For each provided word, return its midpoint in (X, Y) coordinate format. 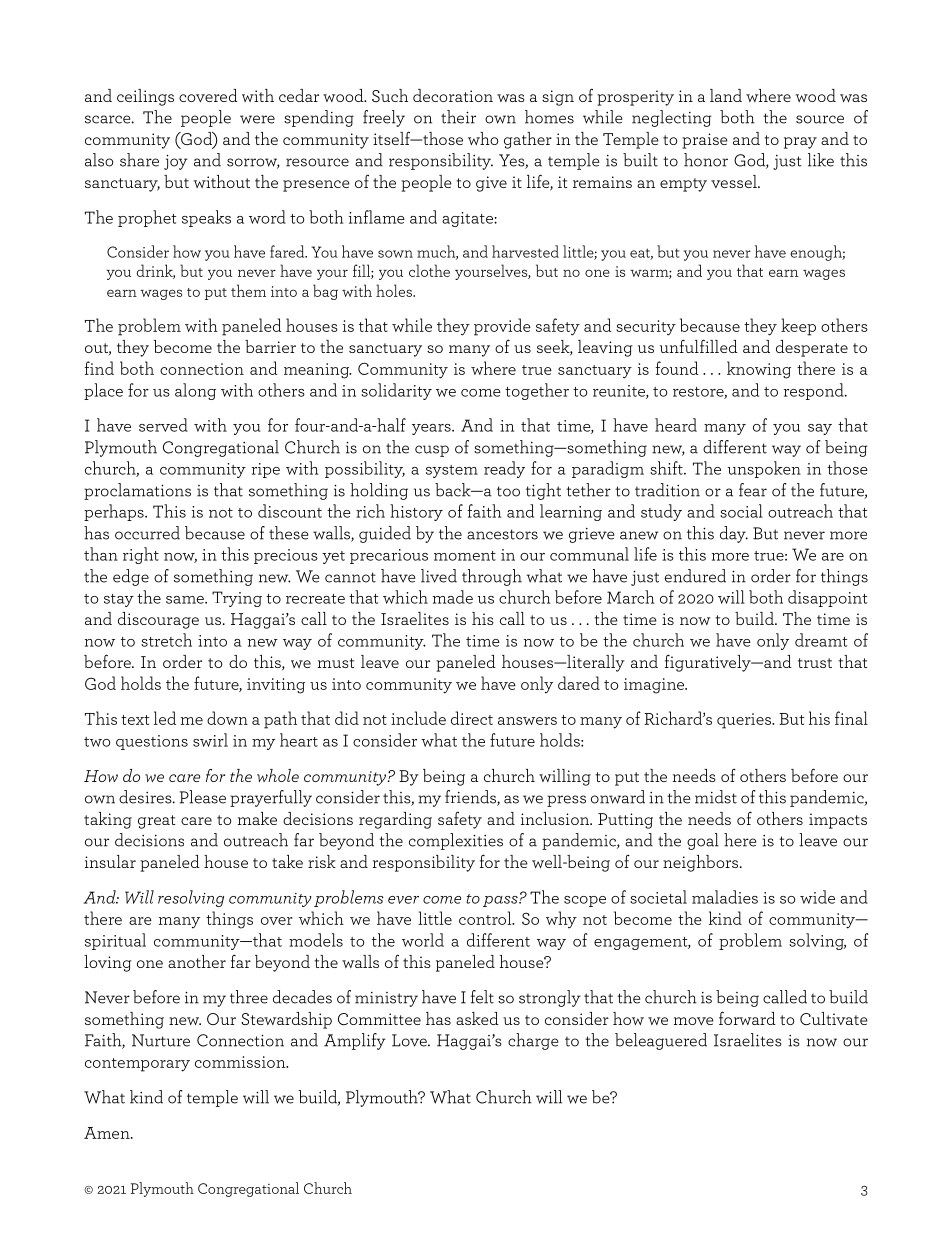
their (458, 117)
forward (747, 1018)
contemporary (137, 1065)
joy (176, 162)
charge (533, 1041)
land (726, 95)
